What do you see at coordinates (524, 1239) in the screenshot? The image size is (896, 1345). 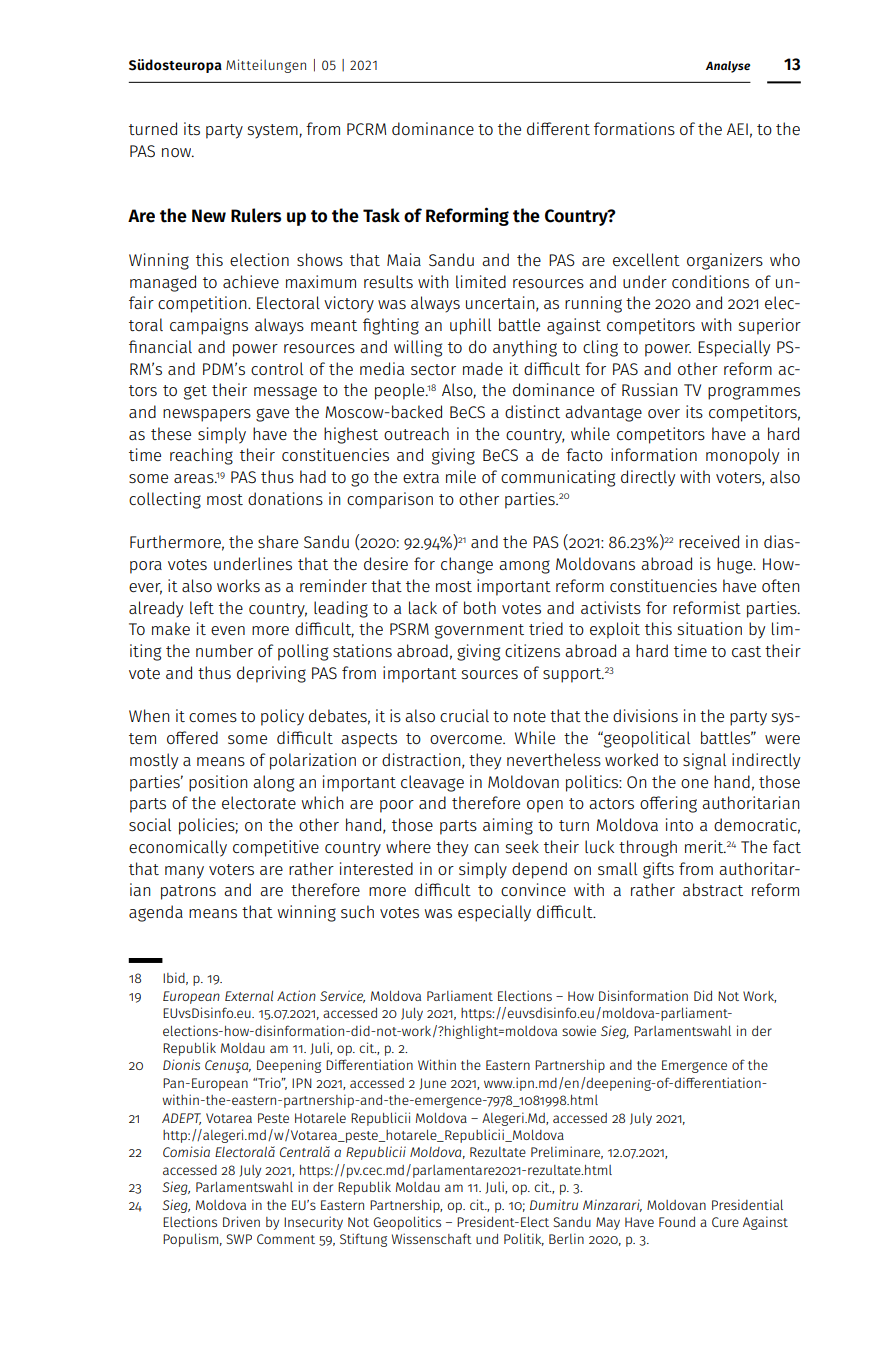 I see `Politik` at bounding box center [524, 1239].
